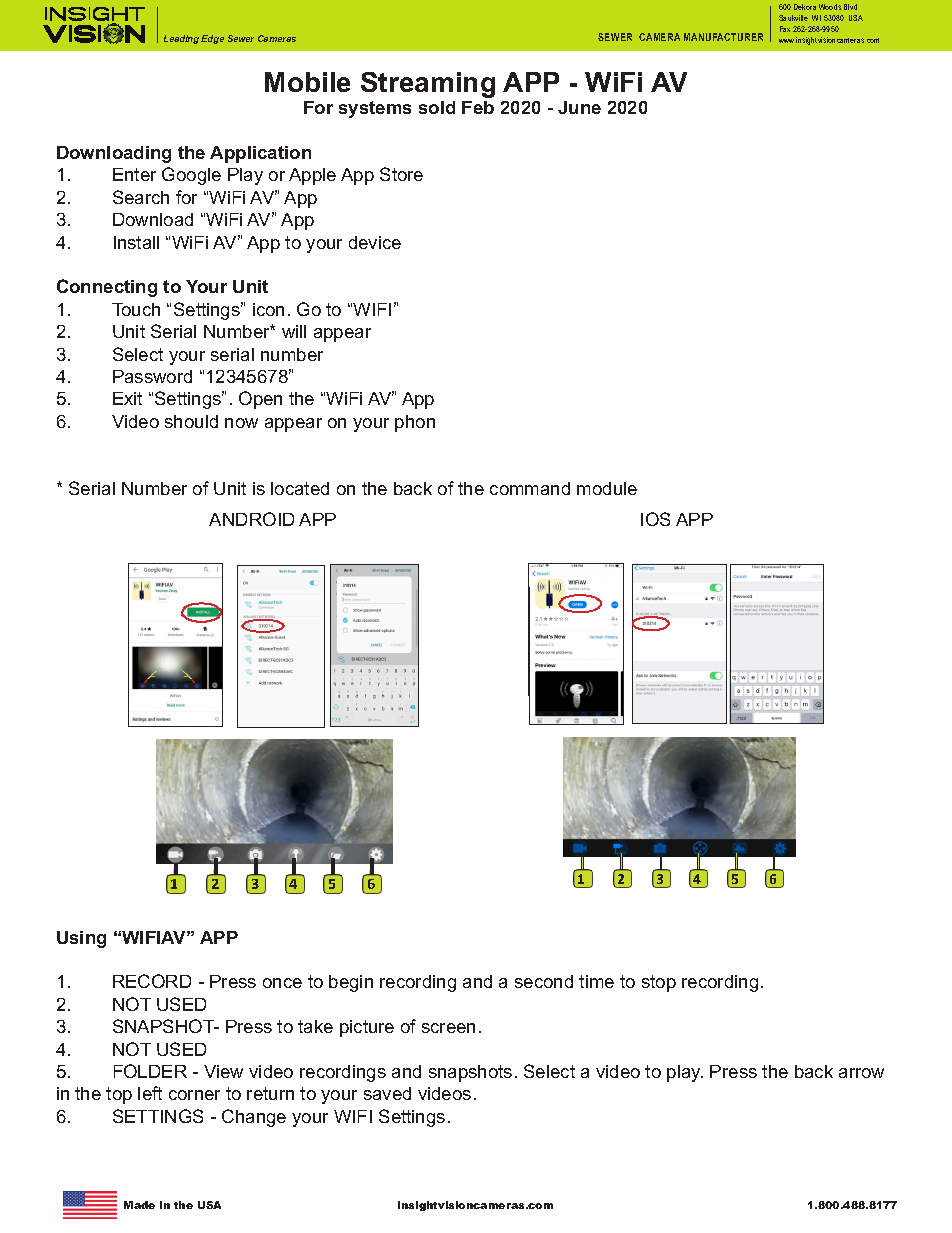 Image resolution: width=952 pixels, height=1233 pixels. What do you see at coordinates (300, 488) in the page?
I see `located` at bounding box center [300, 488].
